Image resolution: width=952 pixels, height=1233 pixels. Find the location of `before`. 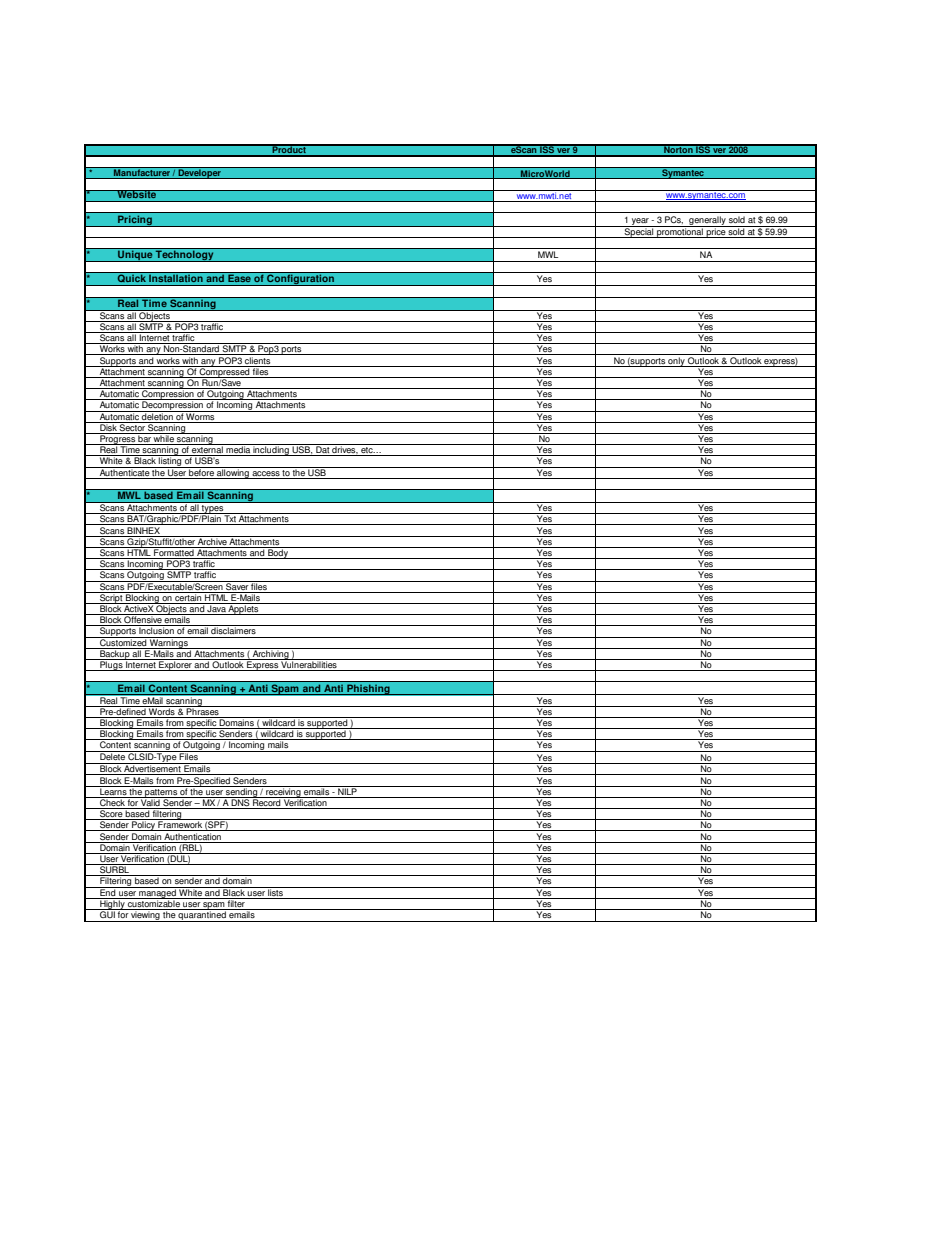

before is located at coordinates (201, 471).
